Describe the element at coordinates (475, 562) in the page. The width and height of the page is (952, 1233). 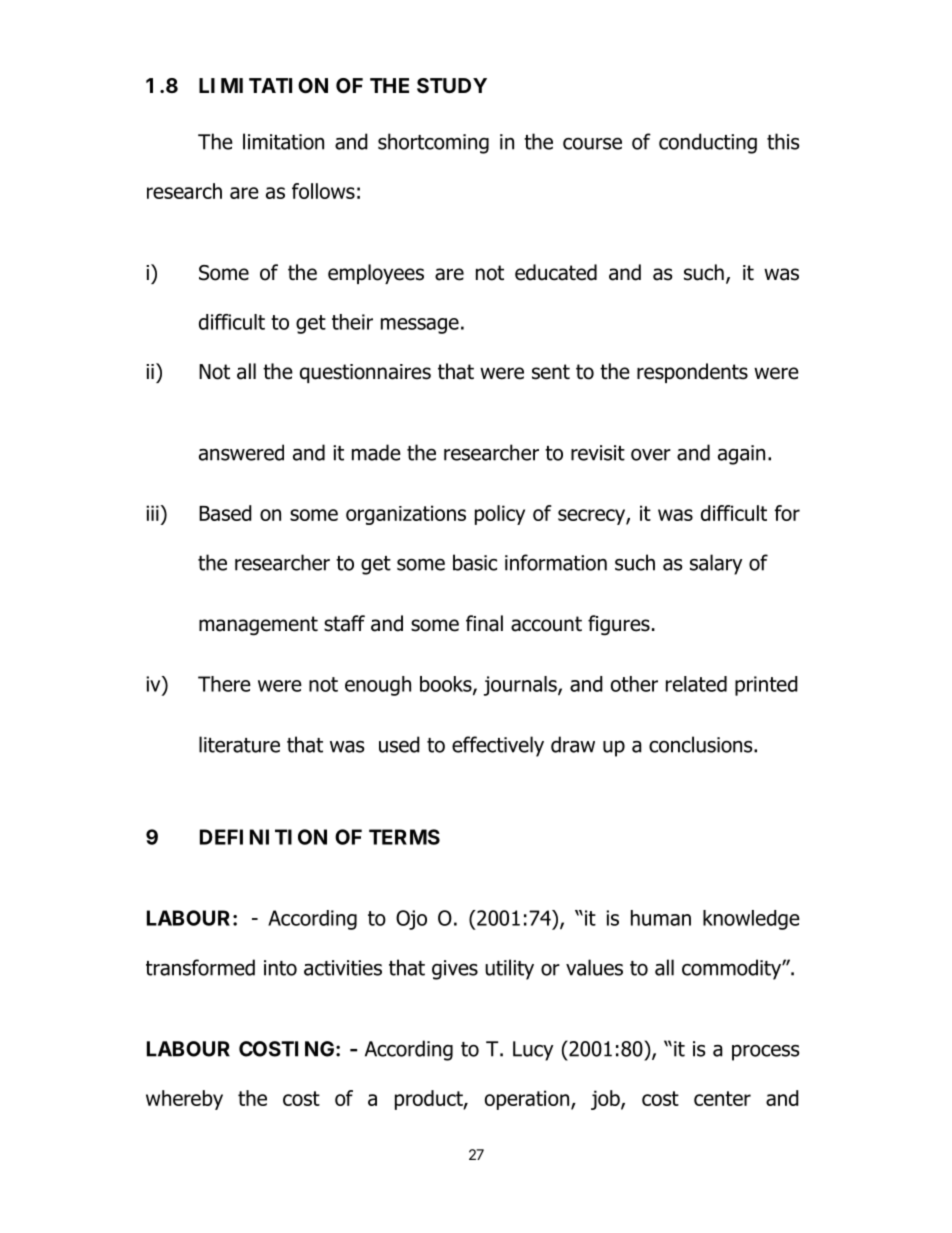
I see `basic` at that location.
